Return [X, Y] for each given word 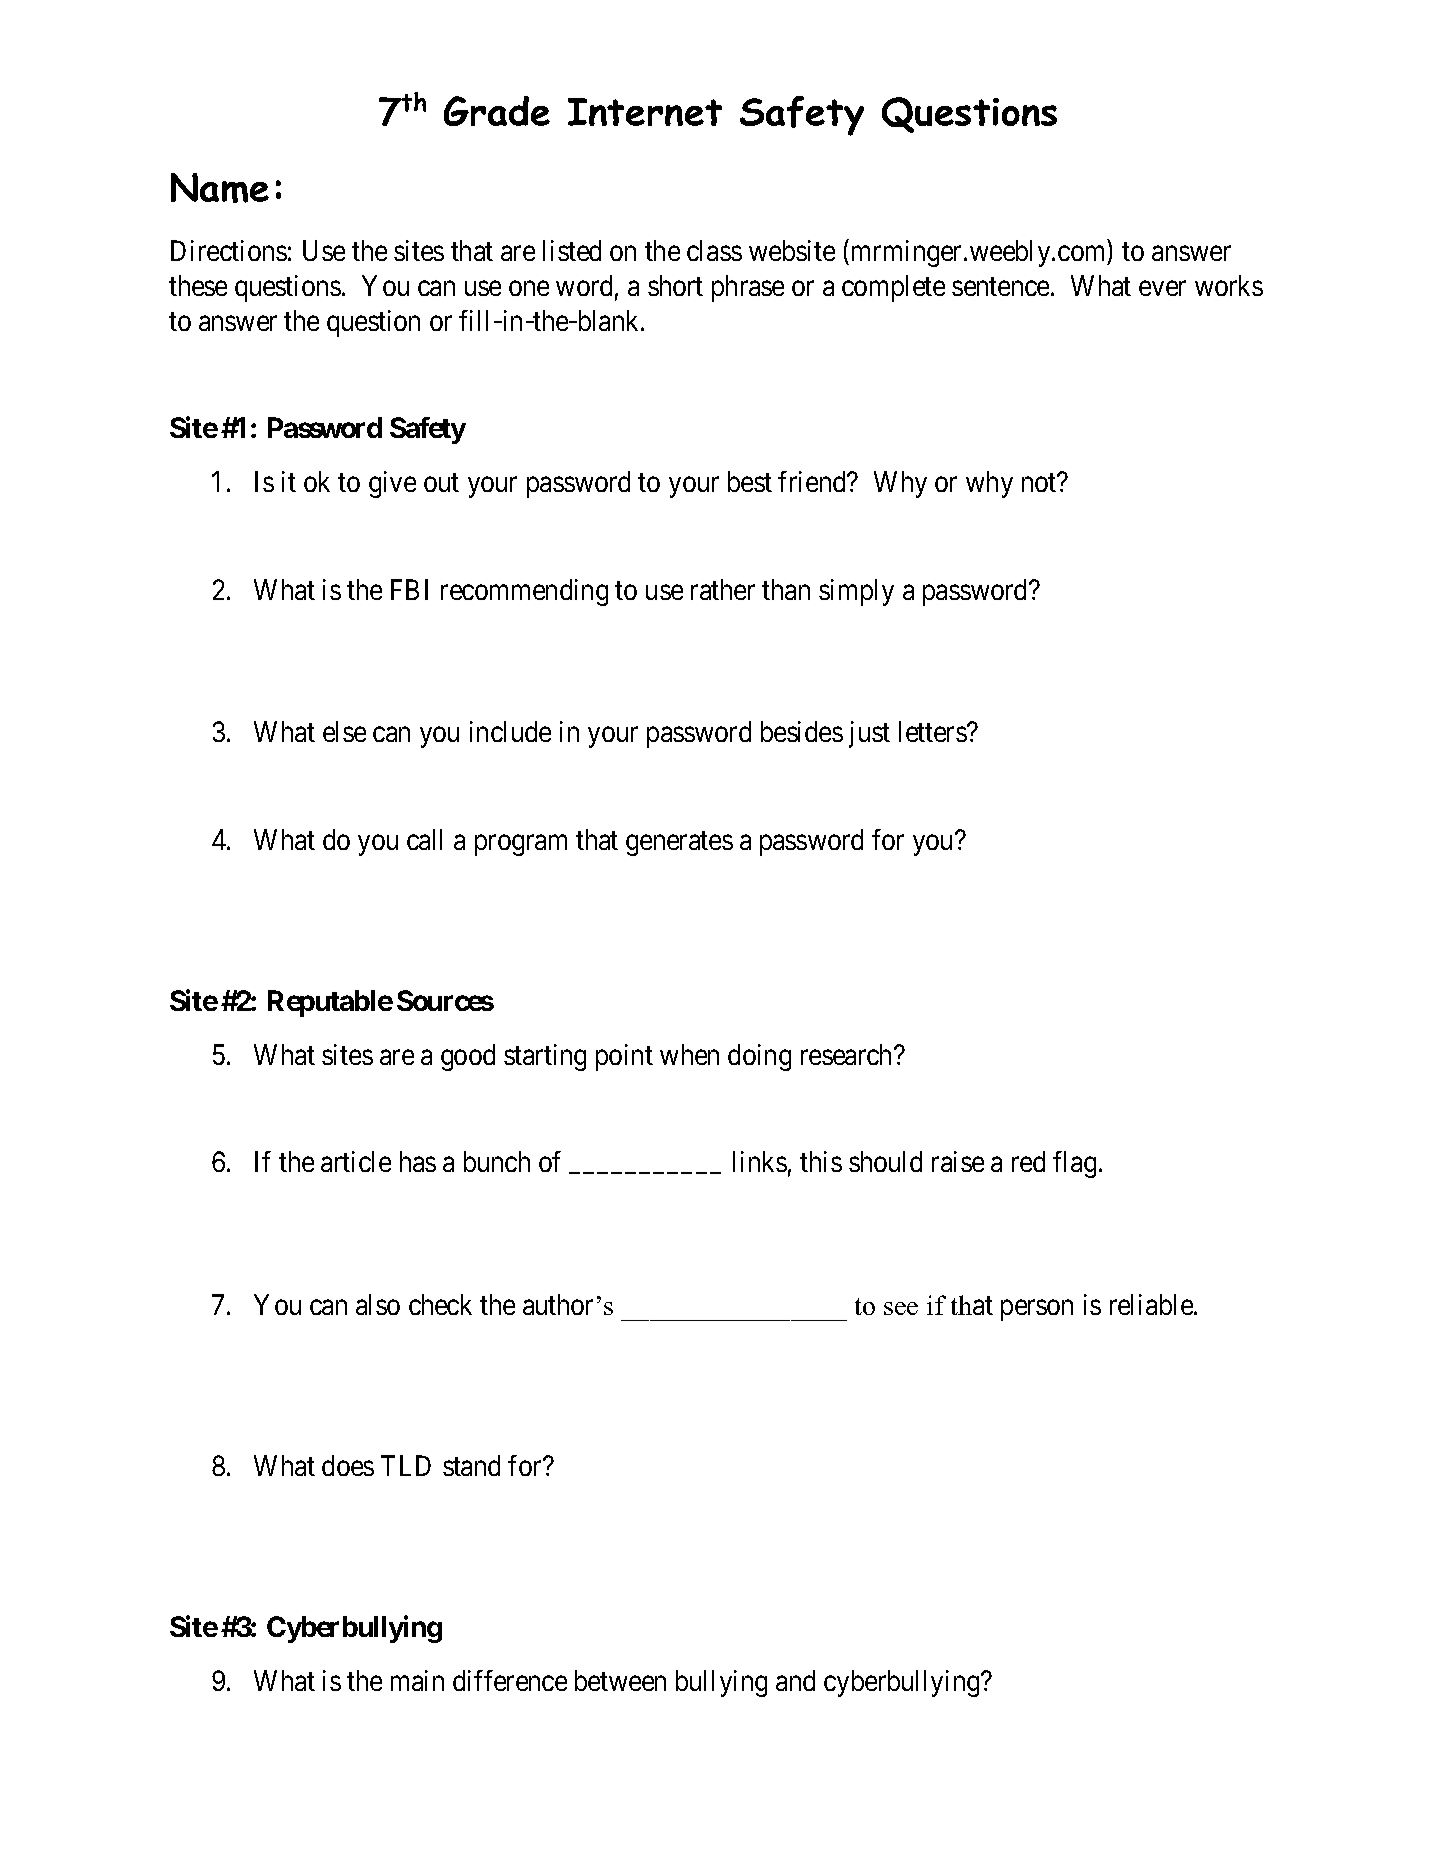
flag [1074, 1164]
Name [220, 188]
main [417, 1680]
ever [1162, 288]
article [356, 1161]
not [1040, 483]
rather [723, 589]
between [620, 1680]
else [344, 731]
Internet [645, 112]
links [760, 1161]
